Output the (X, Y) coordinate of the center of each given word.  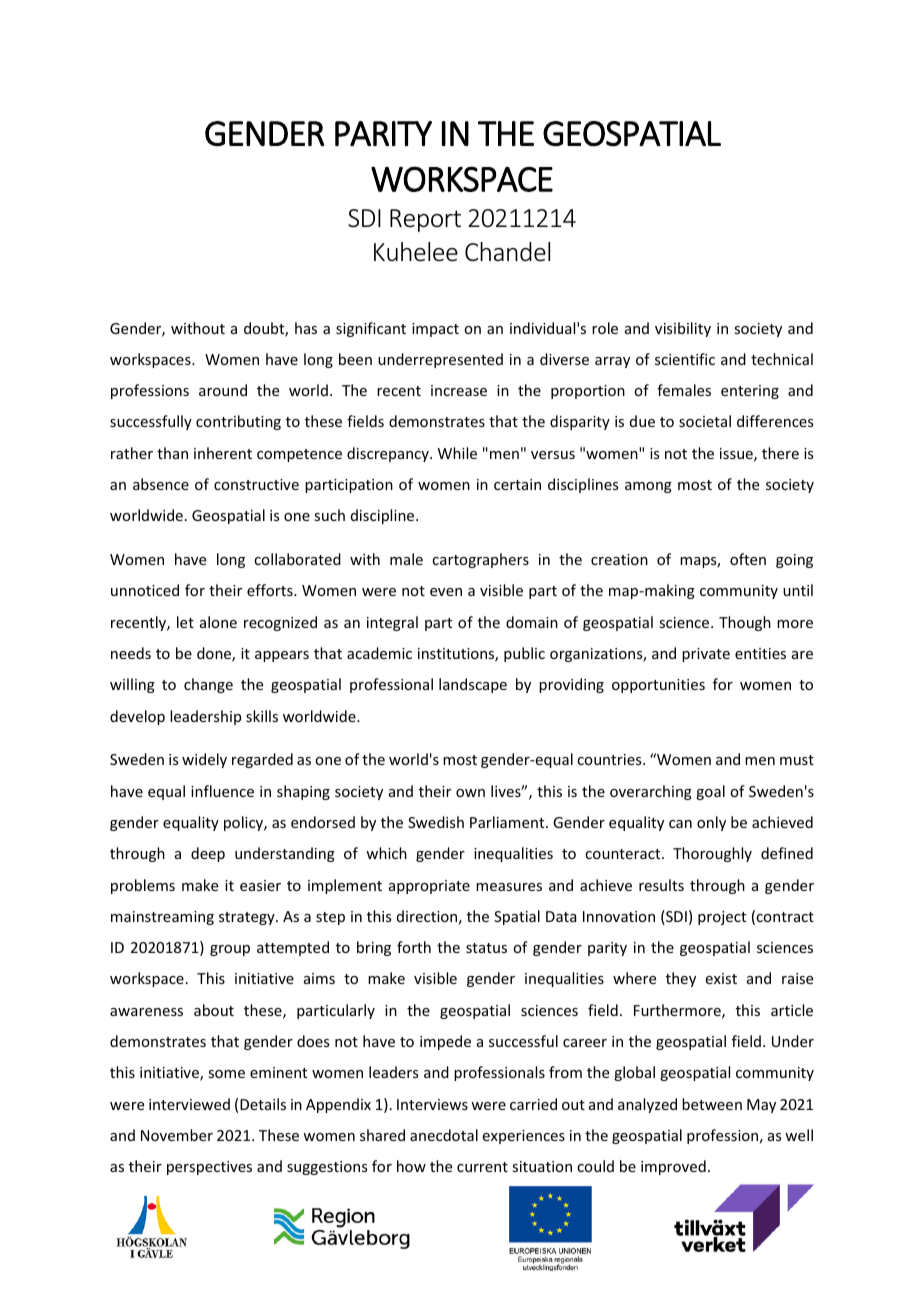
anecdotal (444, 1135)
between (712, 1104)
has (306, 328)
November (177, 1135)
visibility (683, 329)
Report (425, 220)
